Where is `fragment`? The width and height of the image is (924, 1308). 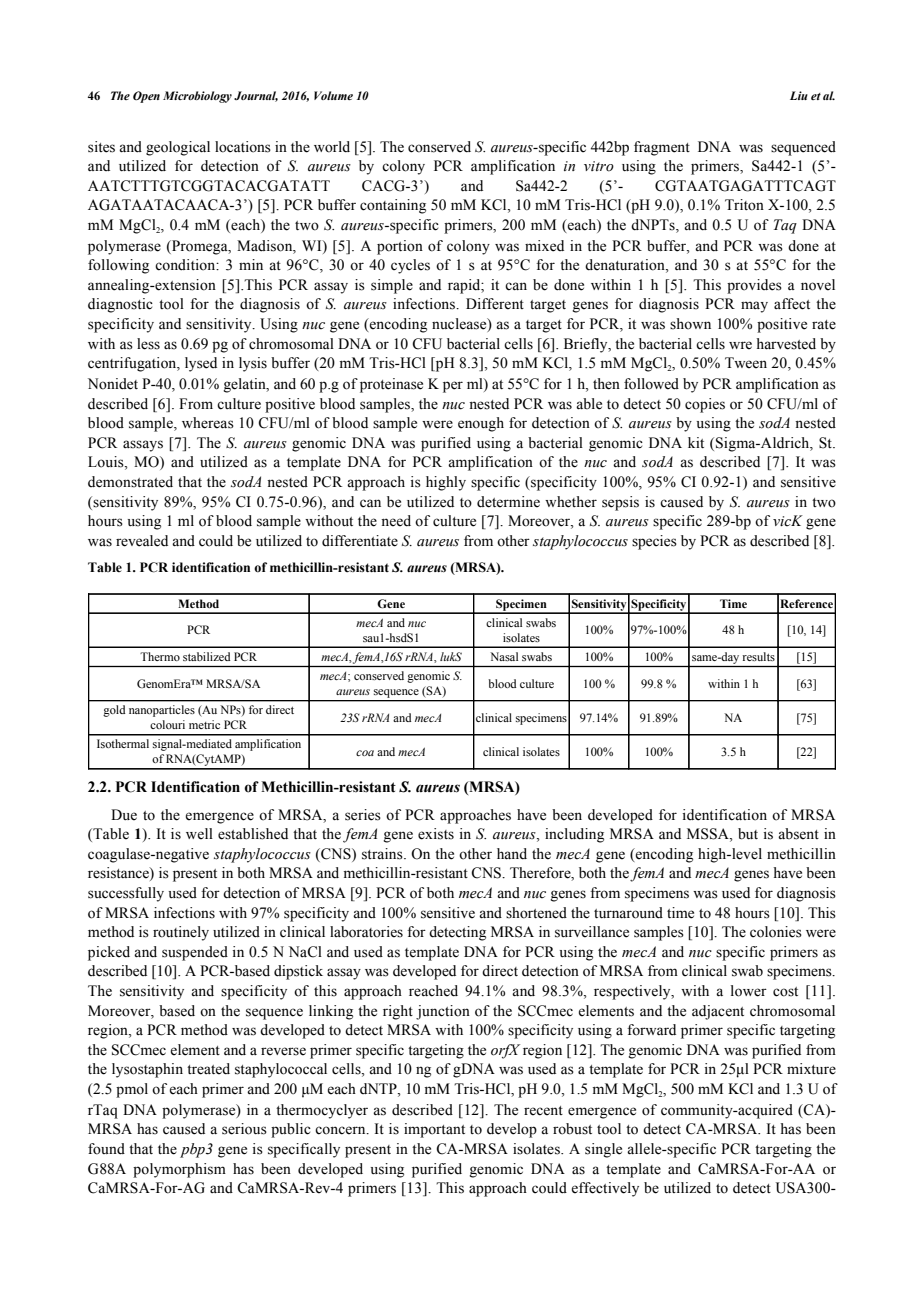
fragment is located at coordinates (662, 148).
